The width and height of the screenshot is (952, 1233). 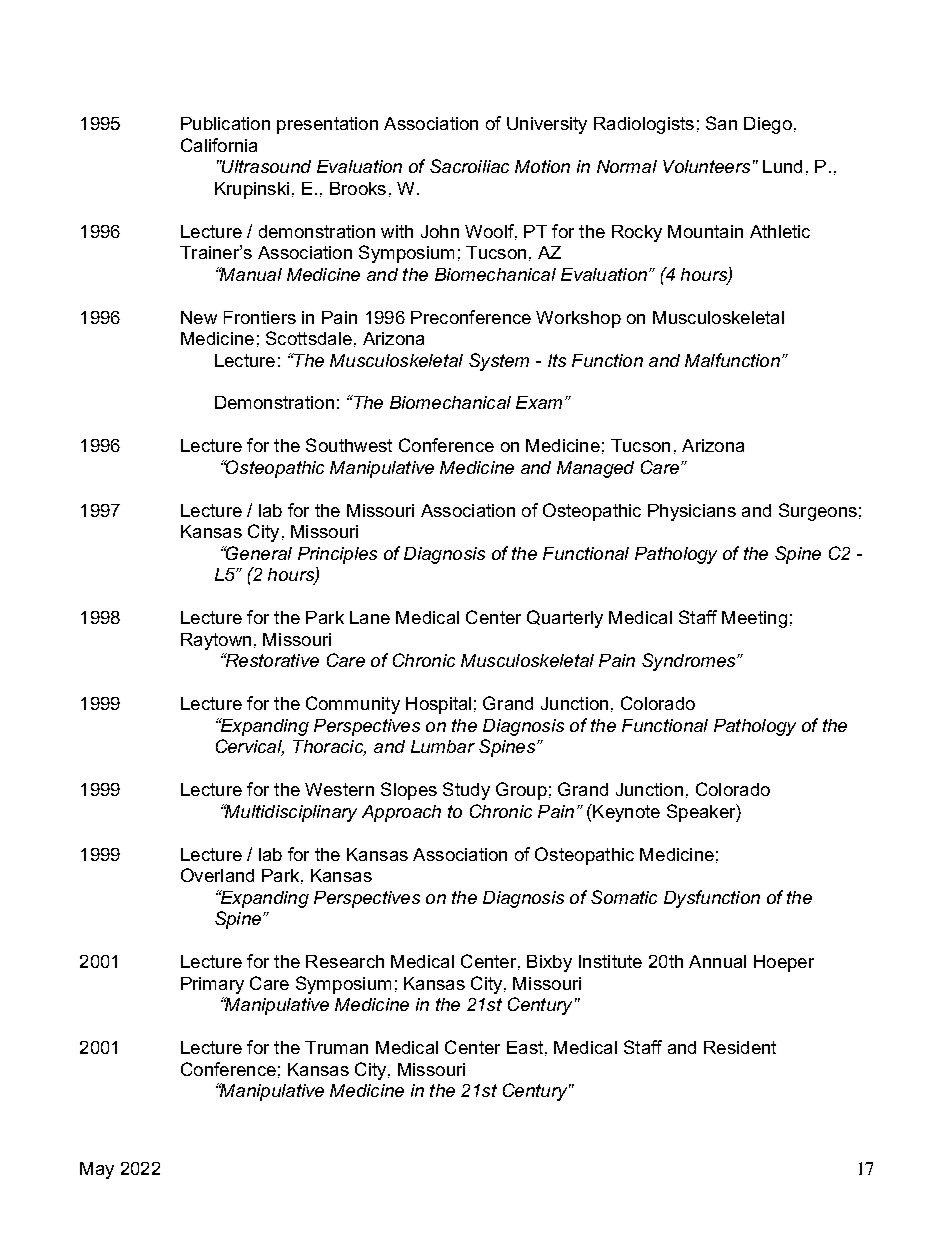 I want to click on Restorative, so click(x=271, y=660).
